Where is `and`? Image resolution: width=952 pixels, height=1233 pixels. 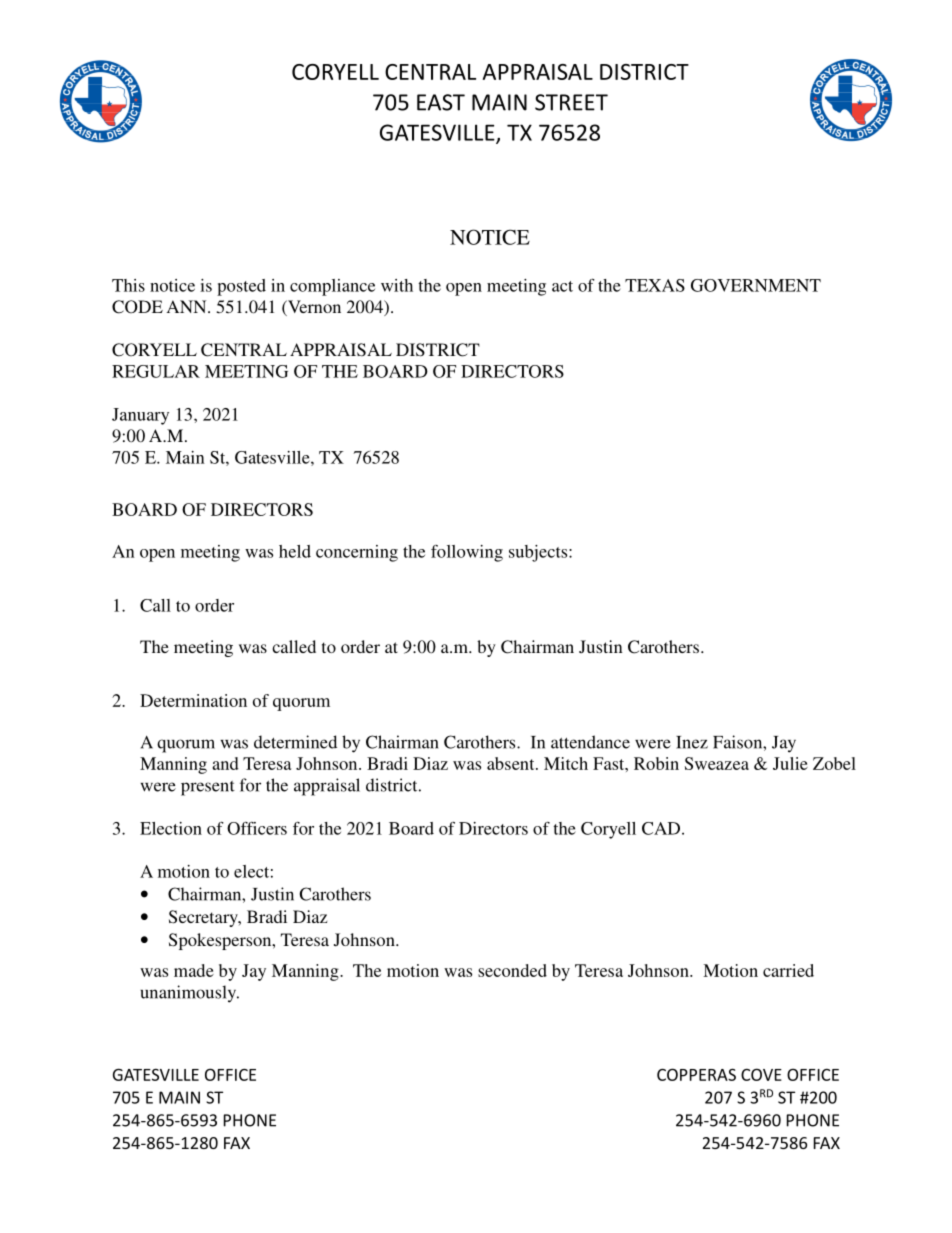
and is located at coordinates (225, 763).
